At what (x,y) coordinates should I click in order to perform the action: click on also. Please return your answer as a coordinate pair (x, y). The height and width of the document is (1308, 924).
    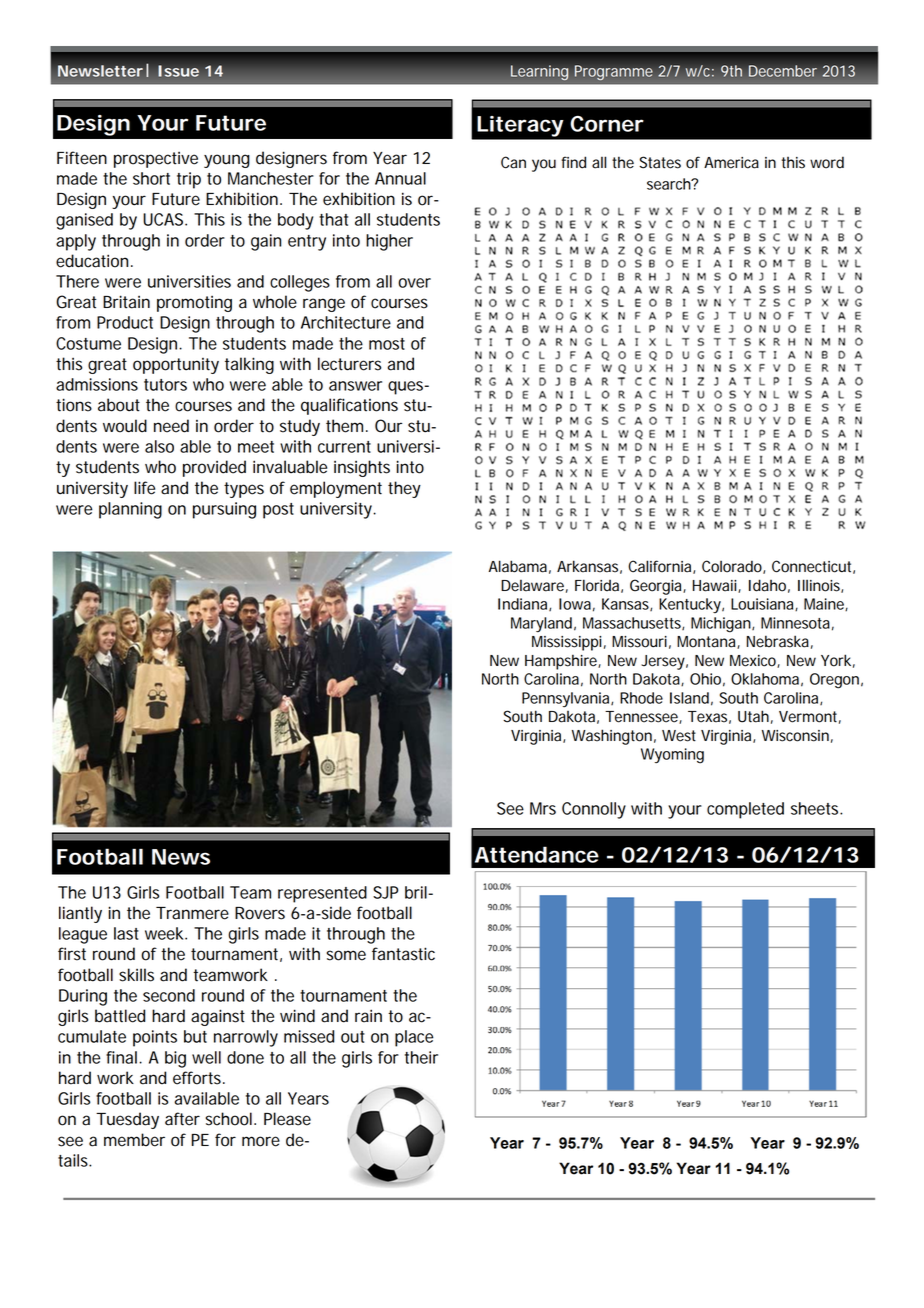
    Looking at the image, I should click on (159, 446).
